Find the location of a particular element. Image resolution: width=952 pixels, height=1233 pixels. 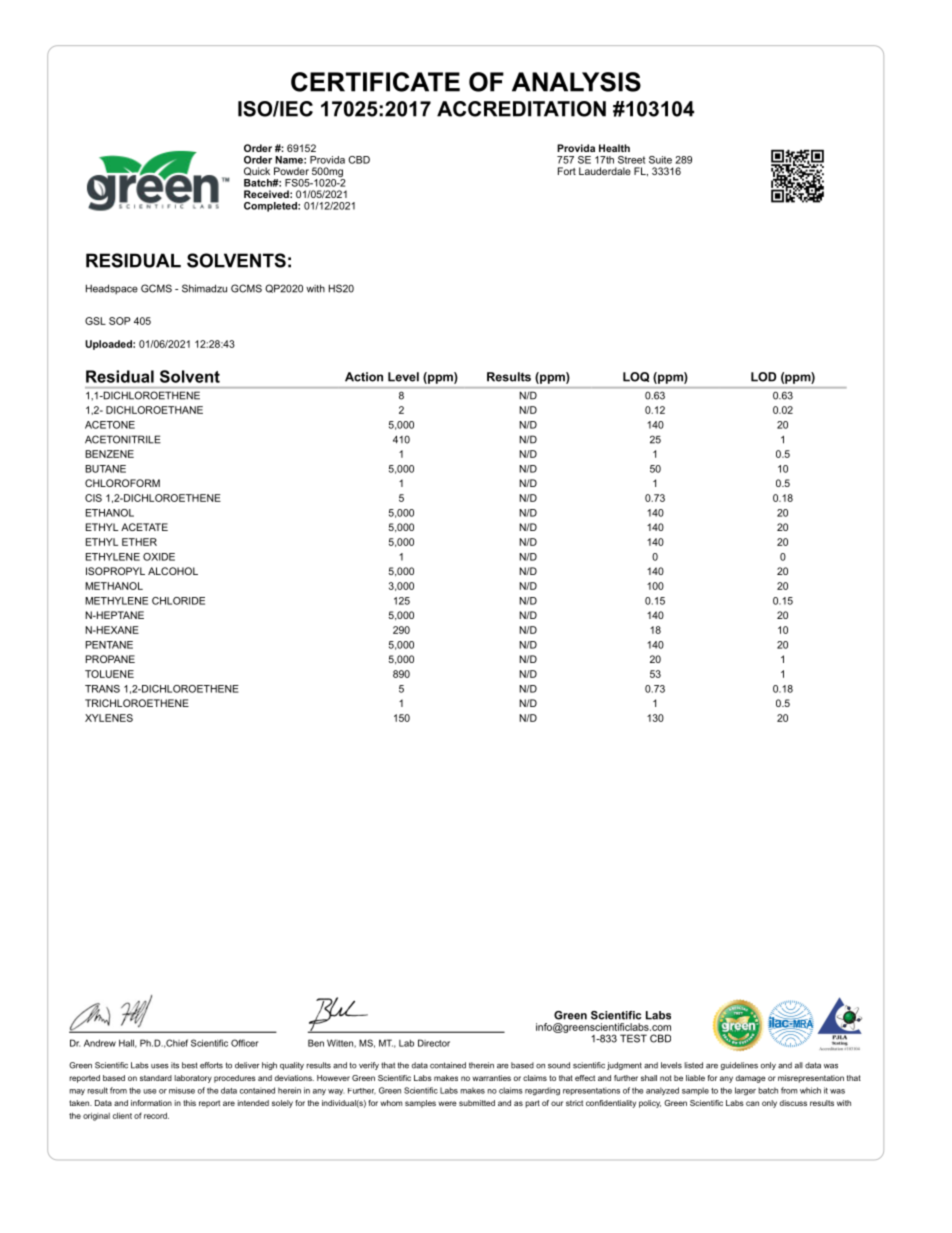

Suite is located at coordinates (660, 160).
